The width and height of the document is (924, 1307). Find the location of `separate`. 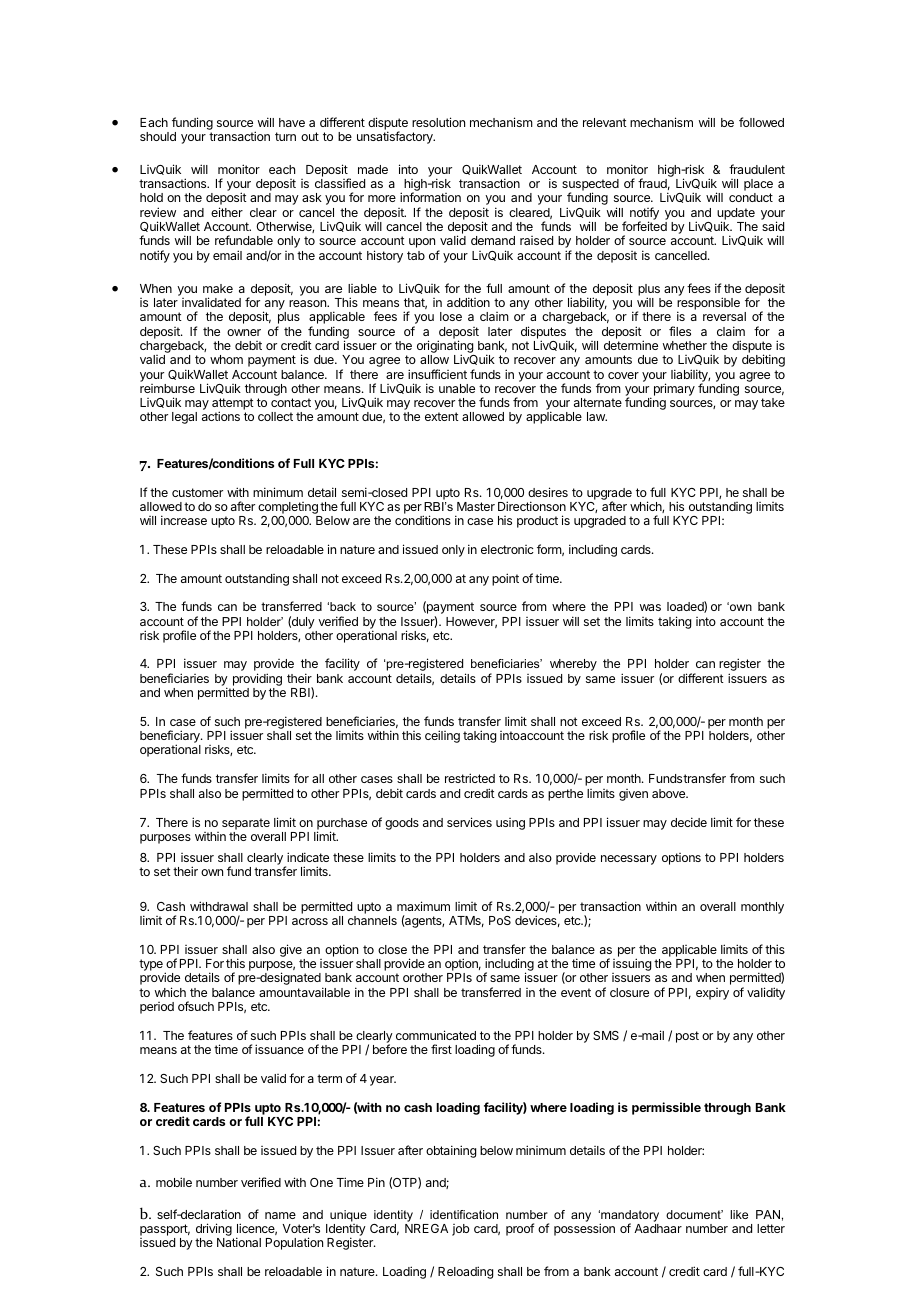

separate is located at coordinates (246, 824).
